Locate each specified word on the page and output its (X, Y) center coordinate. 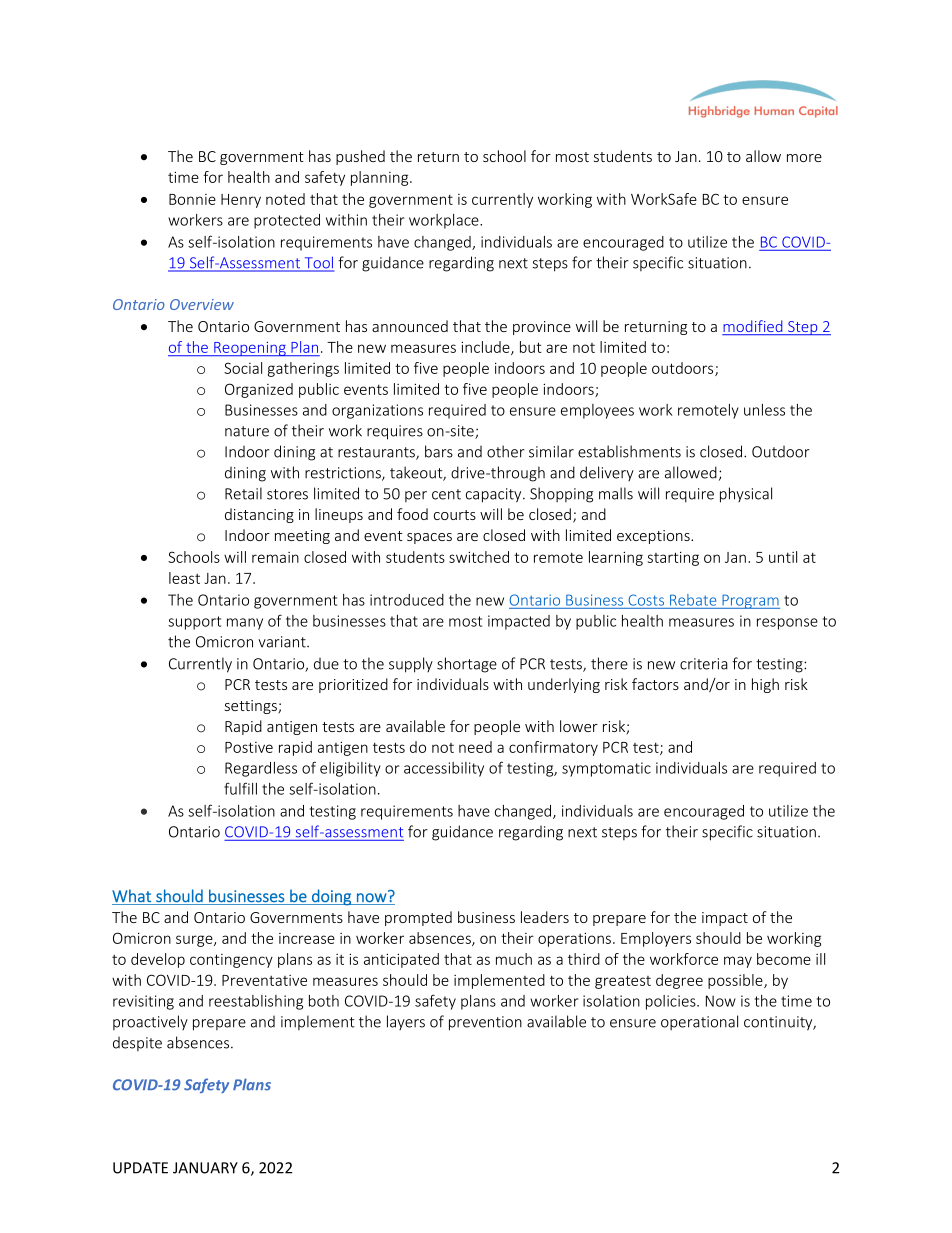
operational (699, 1022)
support (194, 623)
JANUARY (205, 1168)
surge (195, 941)
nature (247, 431)
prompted (418, 918)
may (738, 962)
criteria (704, 664)
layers (406, 1022)
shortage (467, 665)
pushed (360, 157)
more (804, 158)
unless (764, 410)
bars (439, 451)
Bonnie (192, 199)
